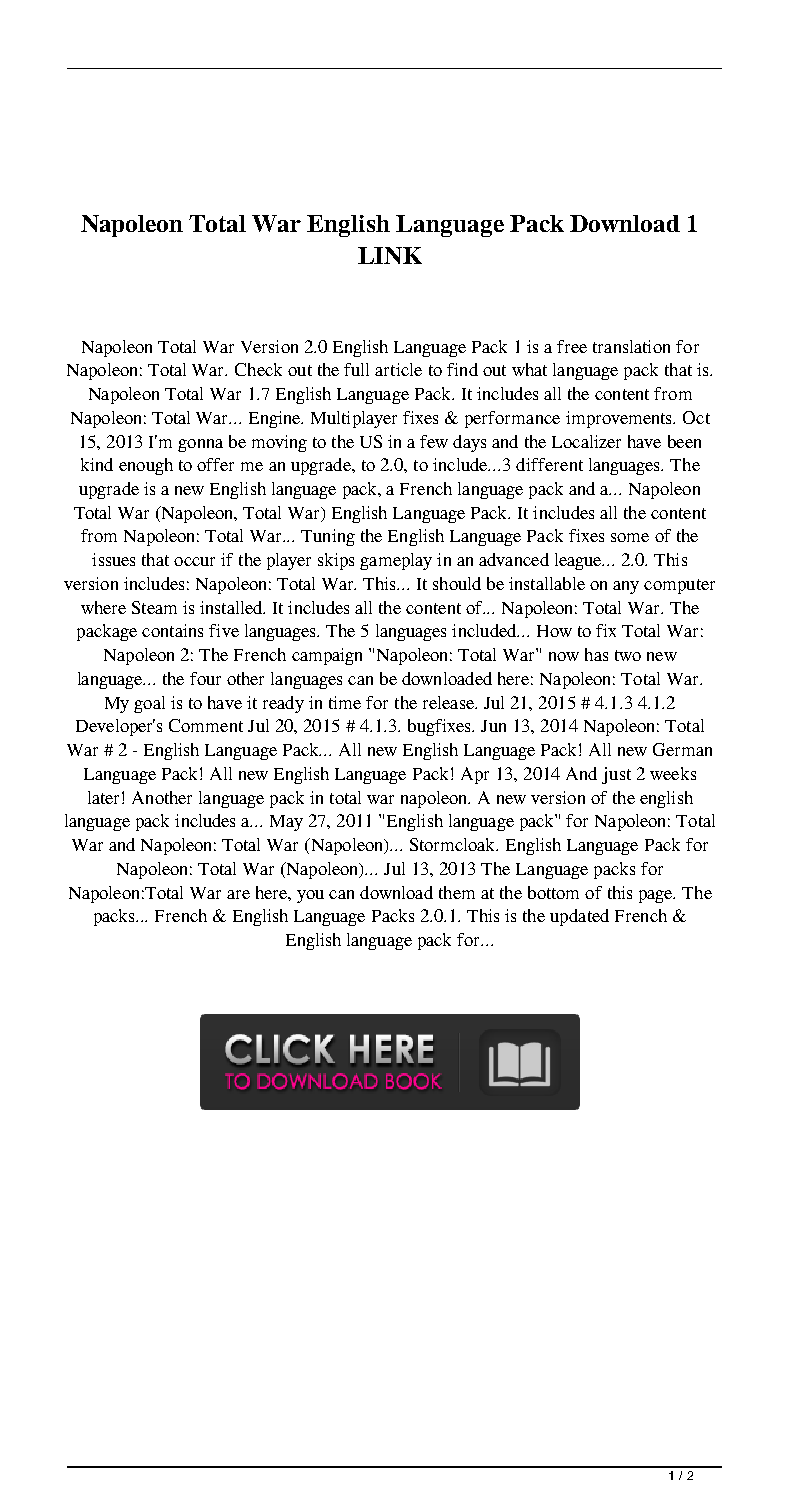 Image resolution: width=789 pixels, height=1512 pixels. I want to click on Check, so click(258, 369).
